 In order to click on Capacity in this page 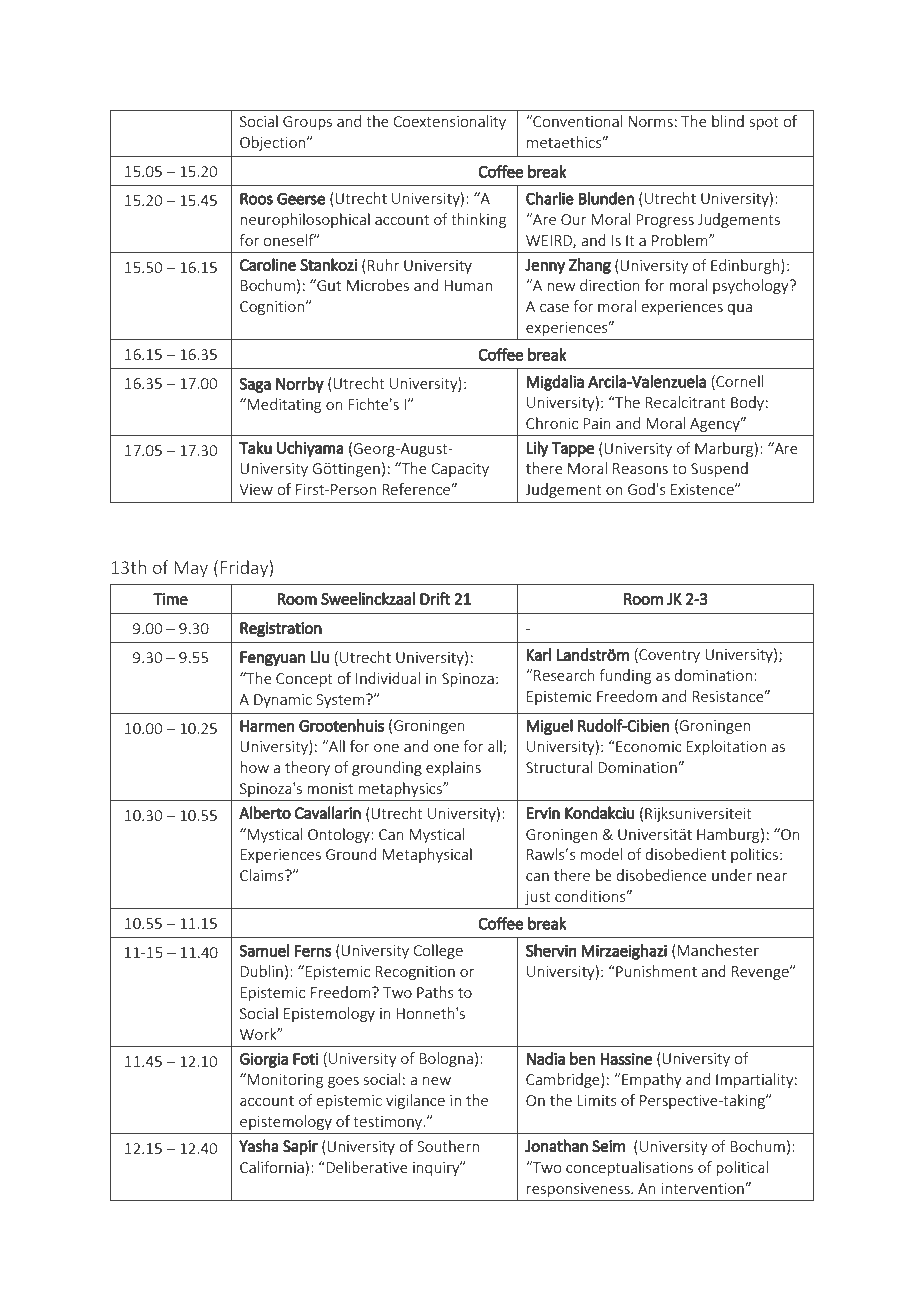, I will do `click(460, 470)`.
